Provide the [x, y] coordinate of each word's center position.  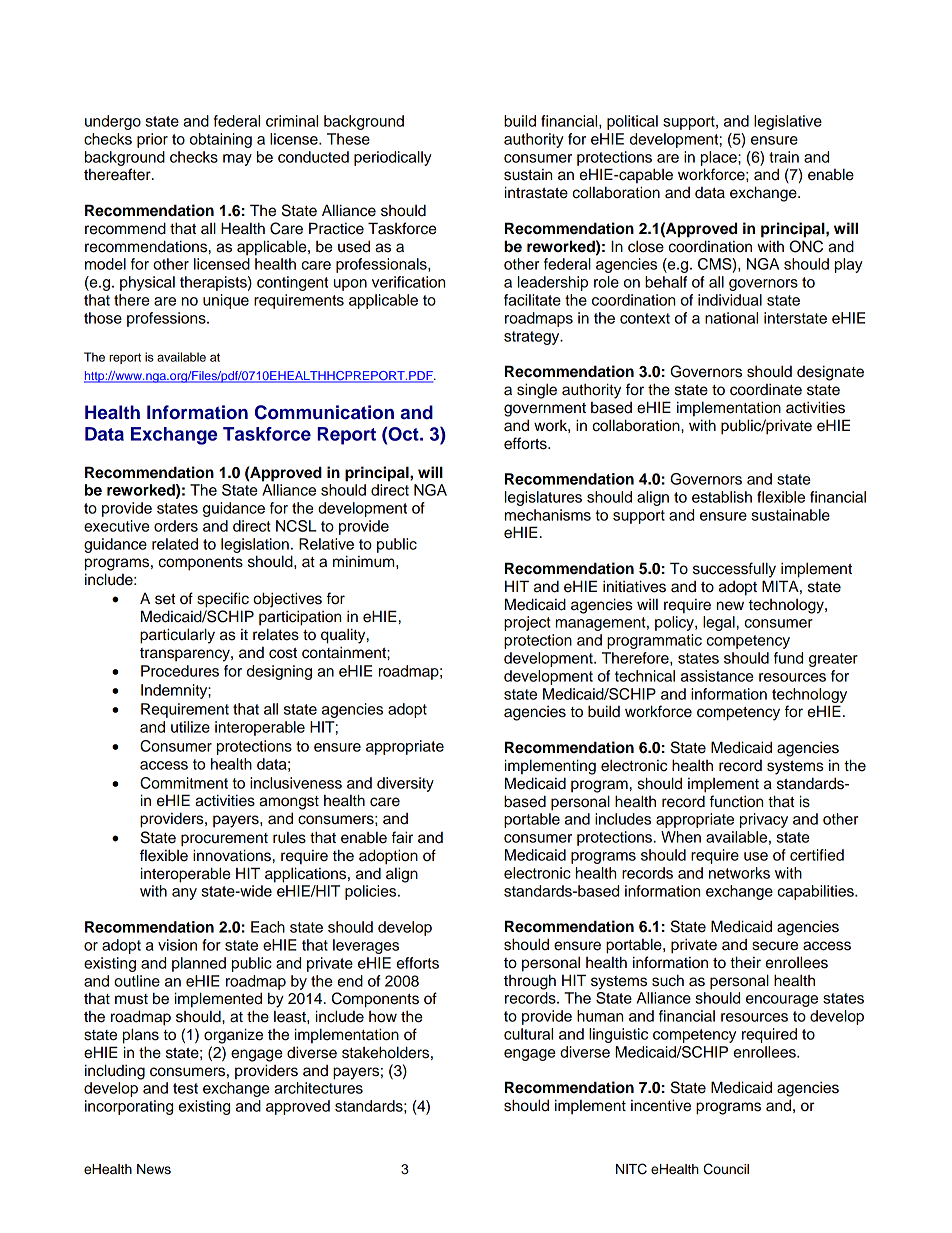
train [784, 157]
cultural [528, 1034]
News [154, 1169]
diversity [405, 784]
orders [176, 526]
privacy [764, 820]
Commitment [184, 783]
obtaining [221, 140]
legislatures [543, 498]
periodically [393, 158]
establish [722, 497]
